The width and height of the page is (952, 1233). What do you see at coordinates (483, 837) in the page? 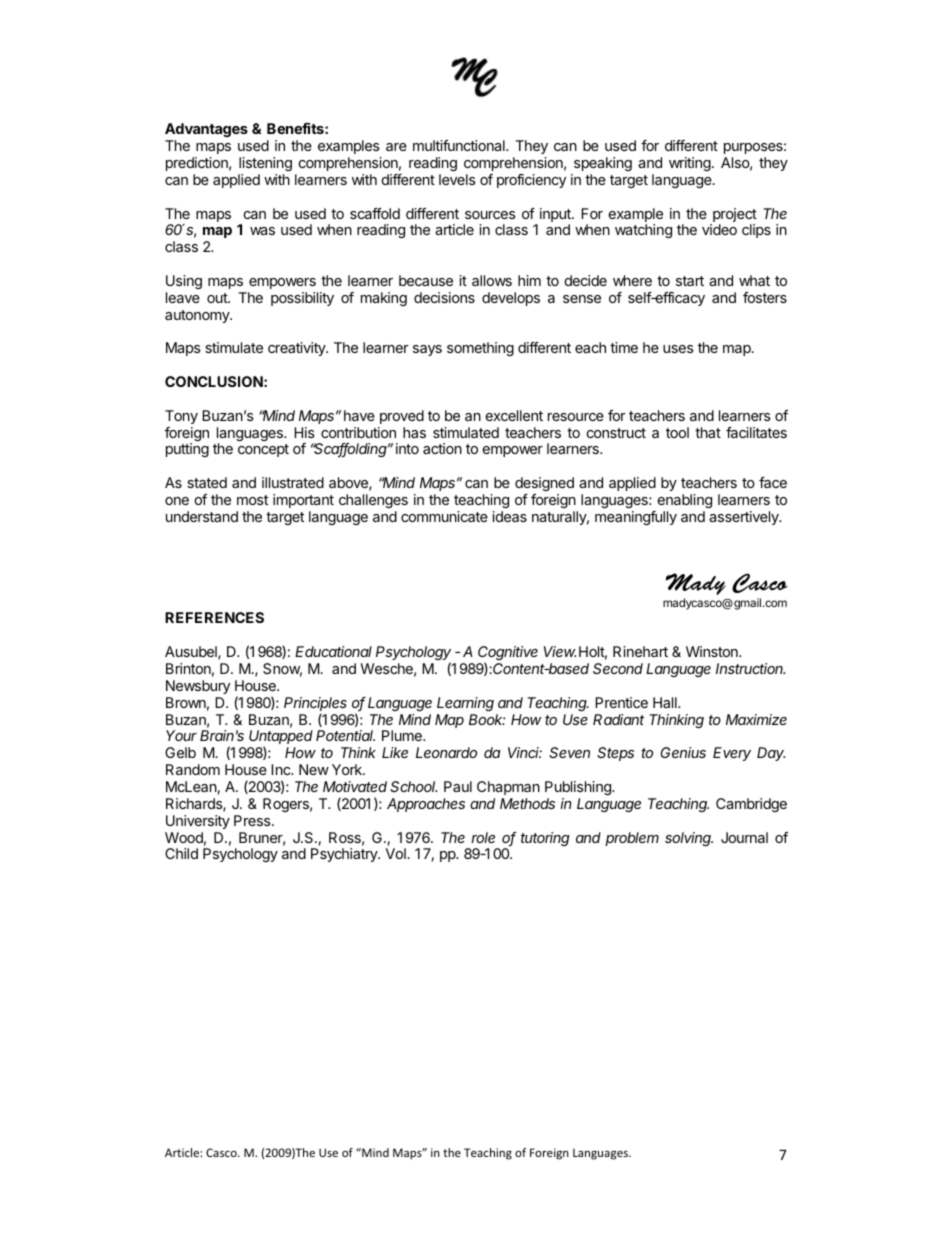
I see `role` at bounding box center [483, 837].
